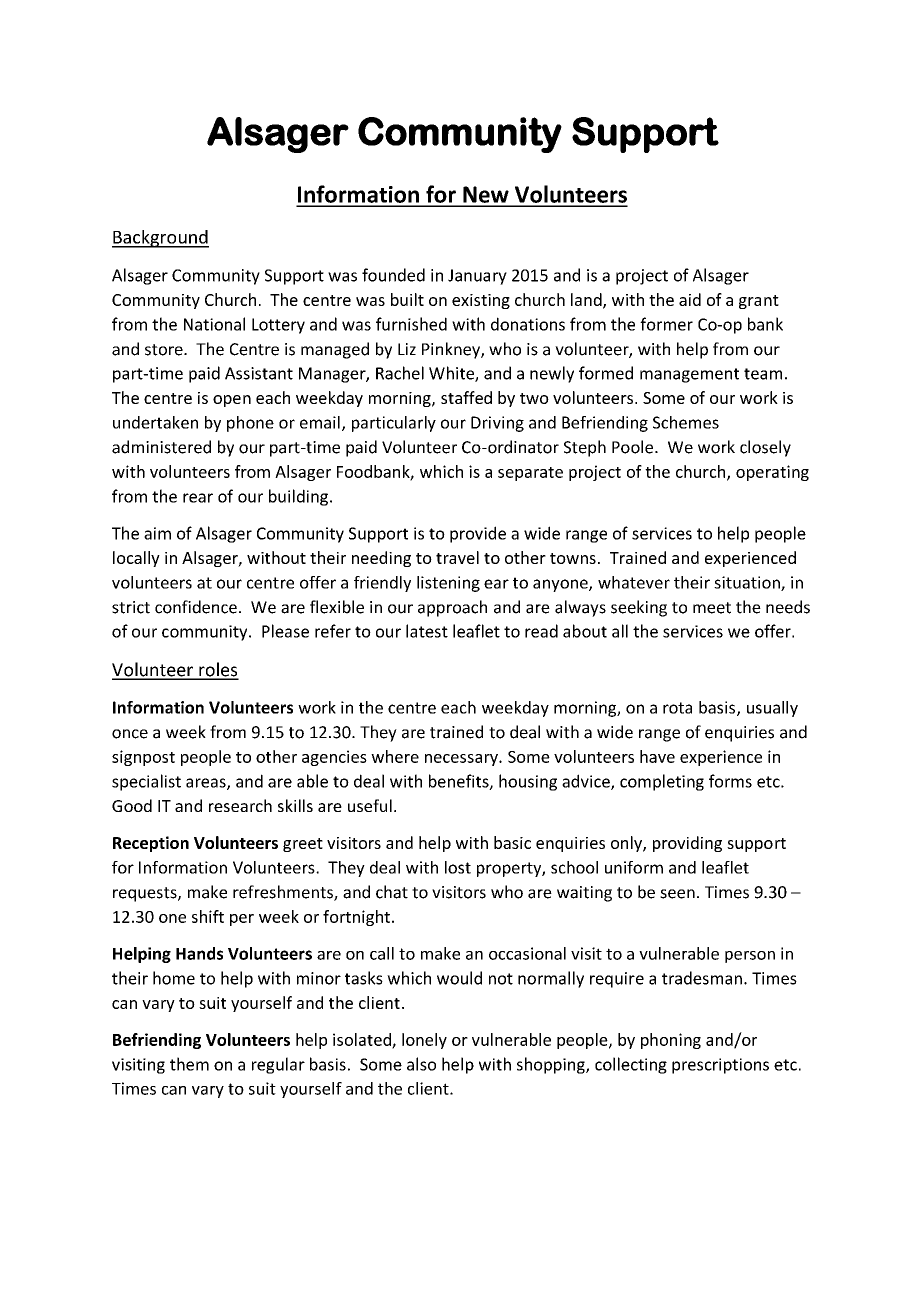 This image has height=1308, width=924. I want to click on latest, so click(427, 631).
